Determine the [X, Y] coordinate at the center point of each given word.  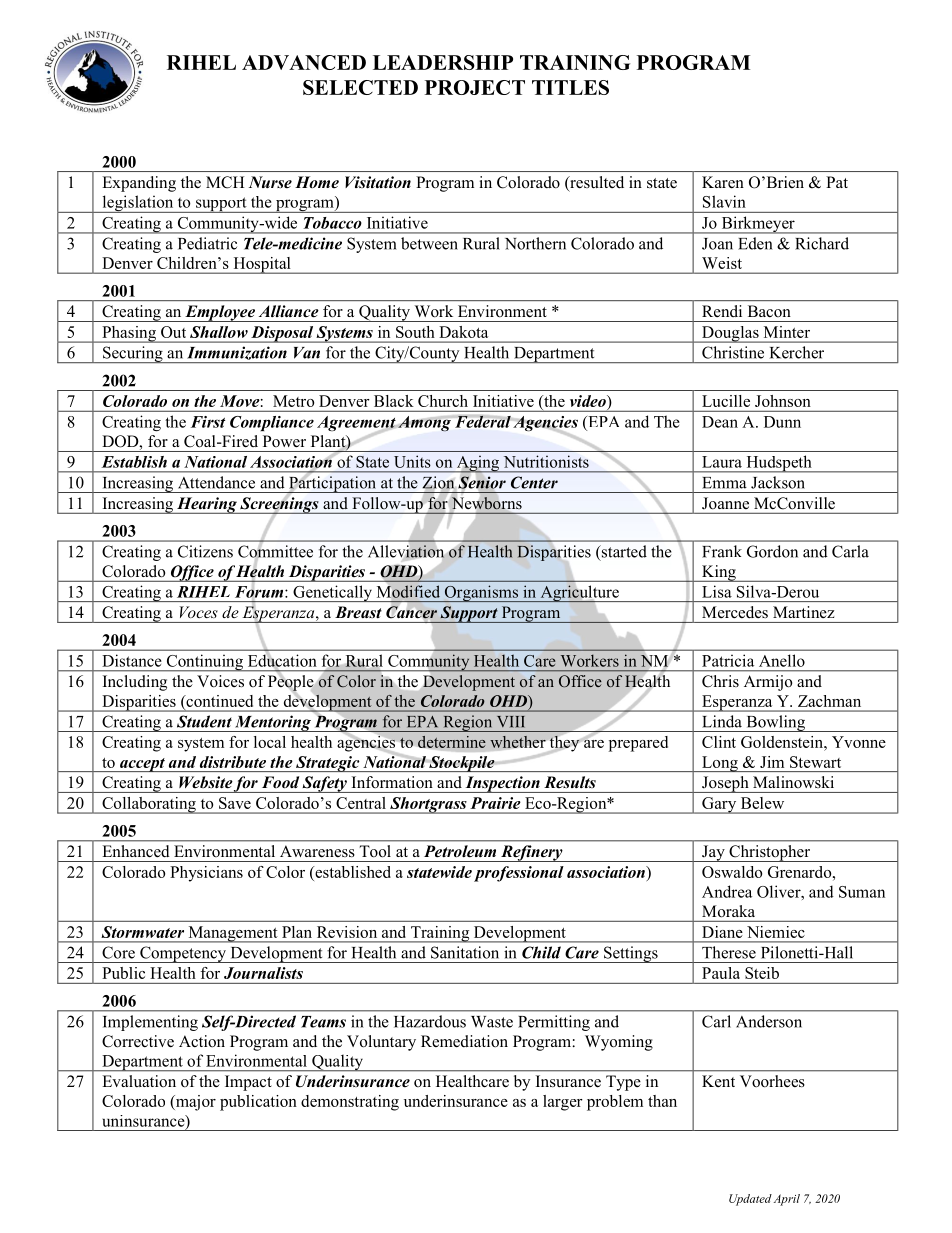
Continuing [204, 663]
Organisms [481, 593]
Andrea [727, 891]
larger [563, 1103]
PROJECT [475, 87]
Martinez [803, 612]
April [787, 1200]
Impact [248, 1083]
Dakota [464, 332]
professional [519, 874]
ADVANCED [304, 62]
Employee [220, 313]
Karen [723, 182]
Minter [787, 332]
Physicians [206, 874]
